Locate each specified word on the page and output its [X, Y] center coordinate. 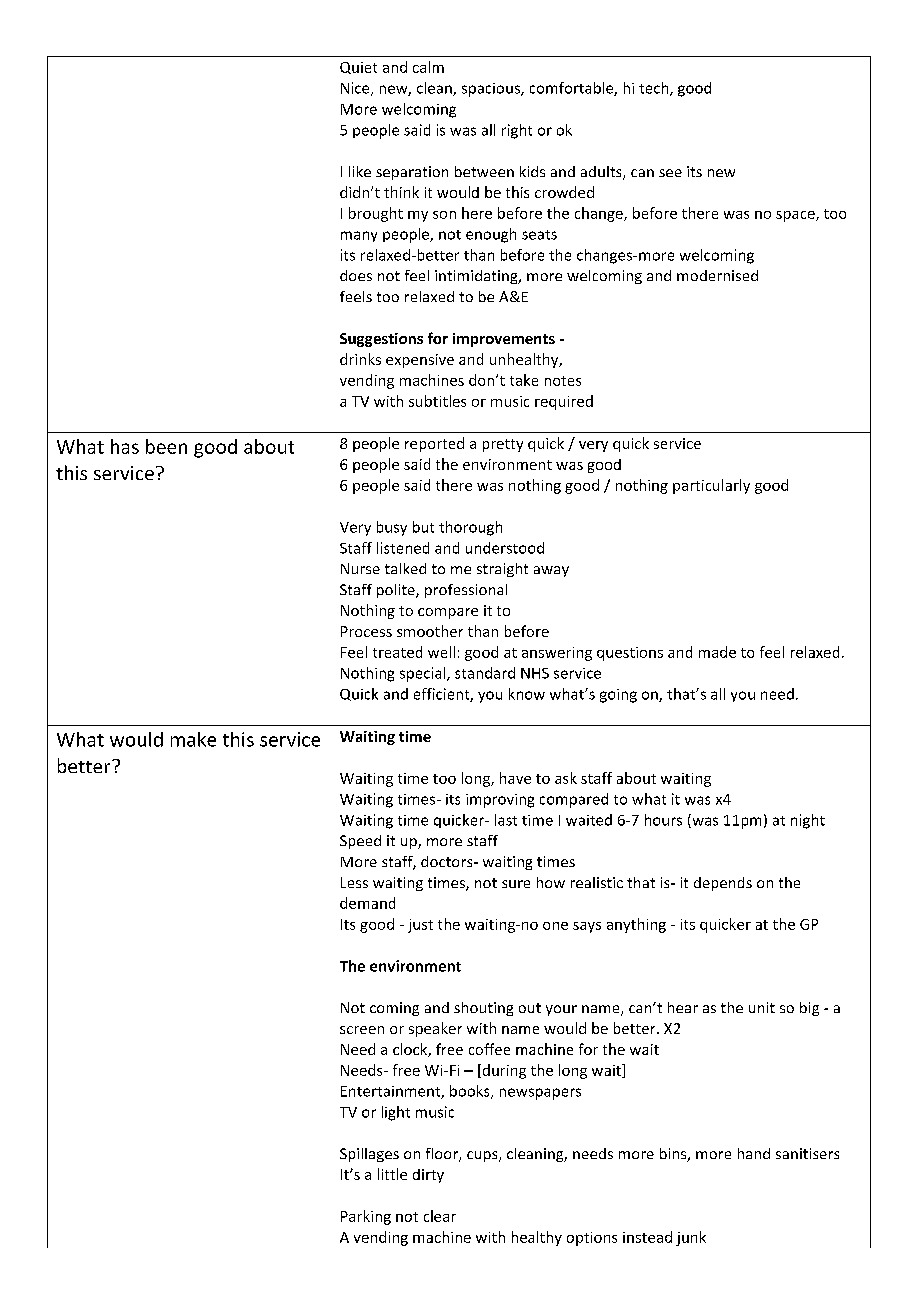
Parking [366, 1217]
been [166, 446]
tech [655, 89]
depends [723, 884]
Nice [356, 89]
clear [440, 1216]
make [193, 739]
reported [434, 444]
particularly [711, 486]
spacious [492, 90]
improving [500, 801]
